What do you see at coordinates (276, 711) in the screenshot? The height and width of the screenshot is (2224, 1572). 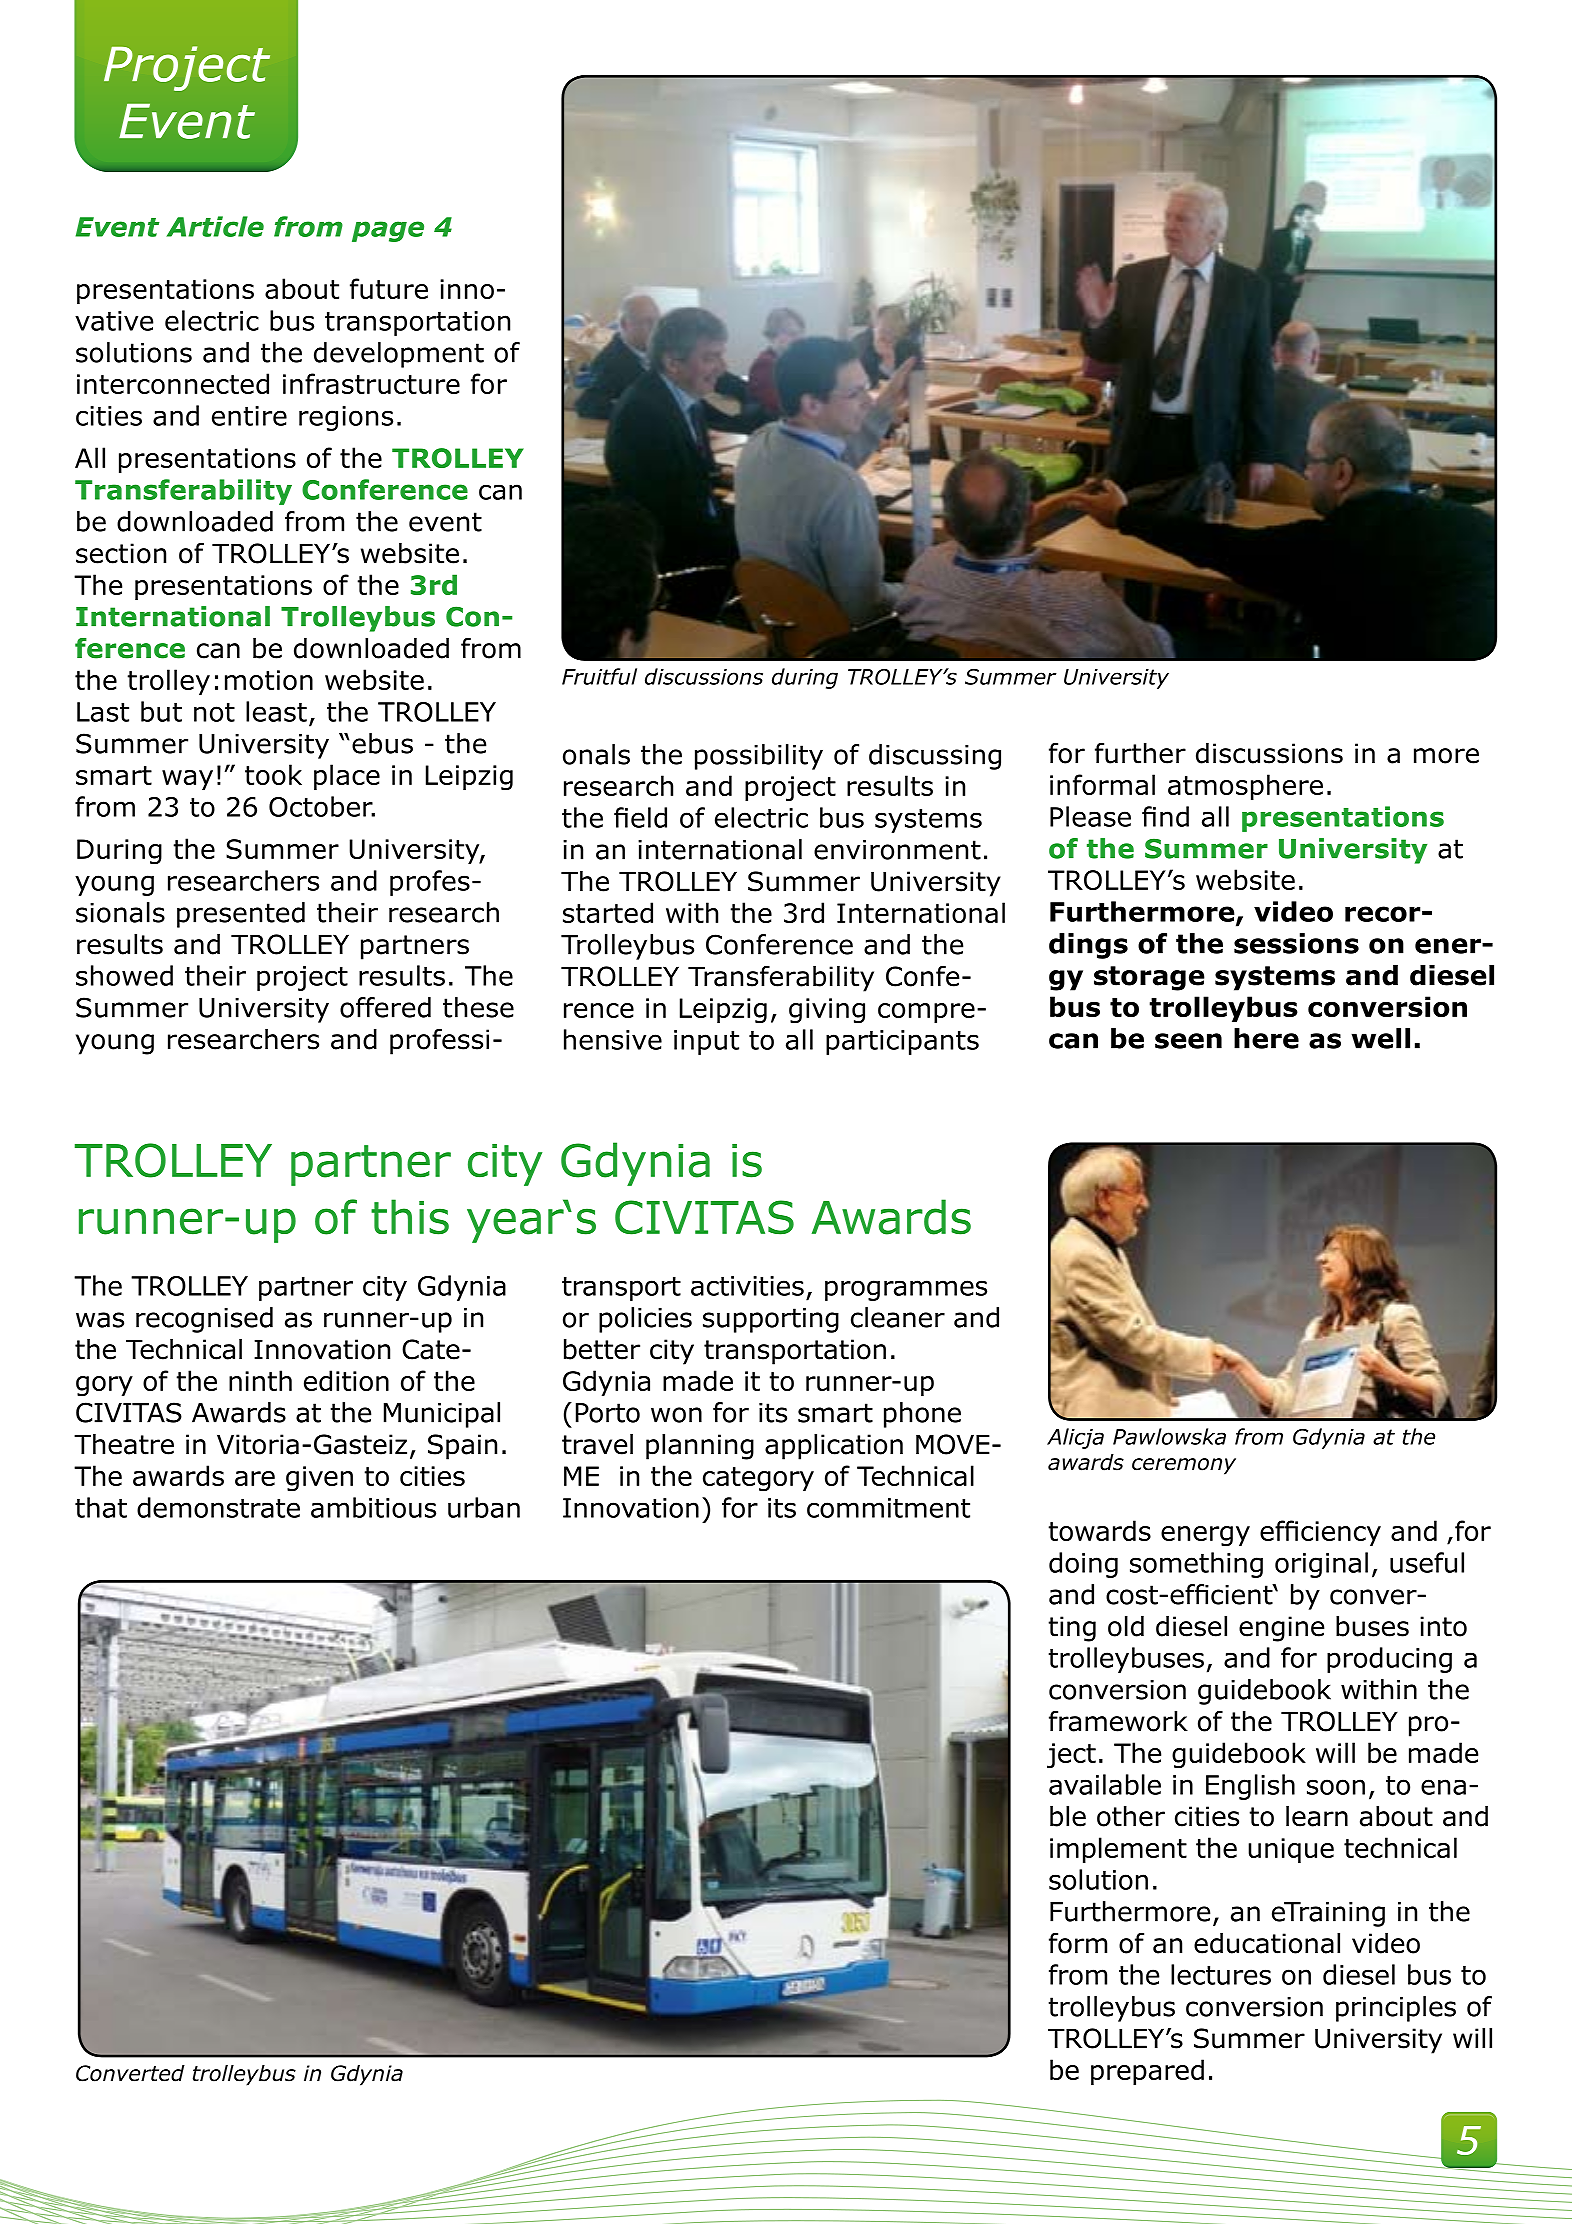 I see `least` at bounding box center [276, 711].
